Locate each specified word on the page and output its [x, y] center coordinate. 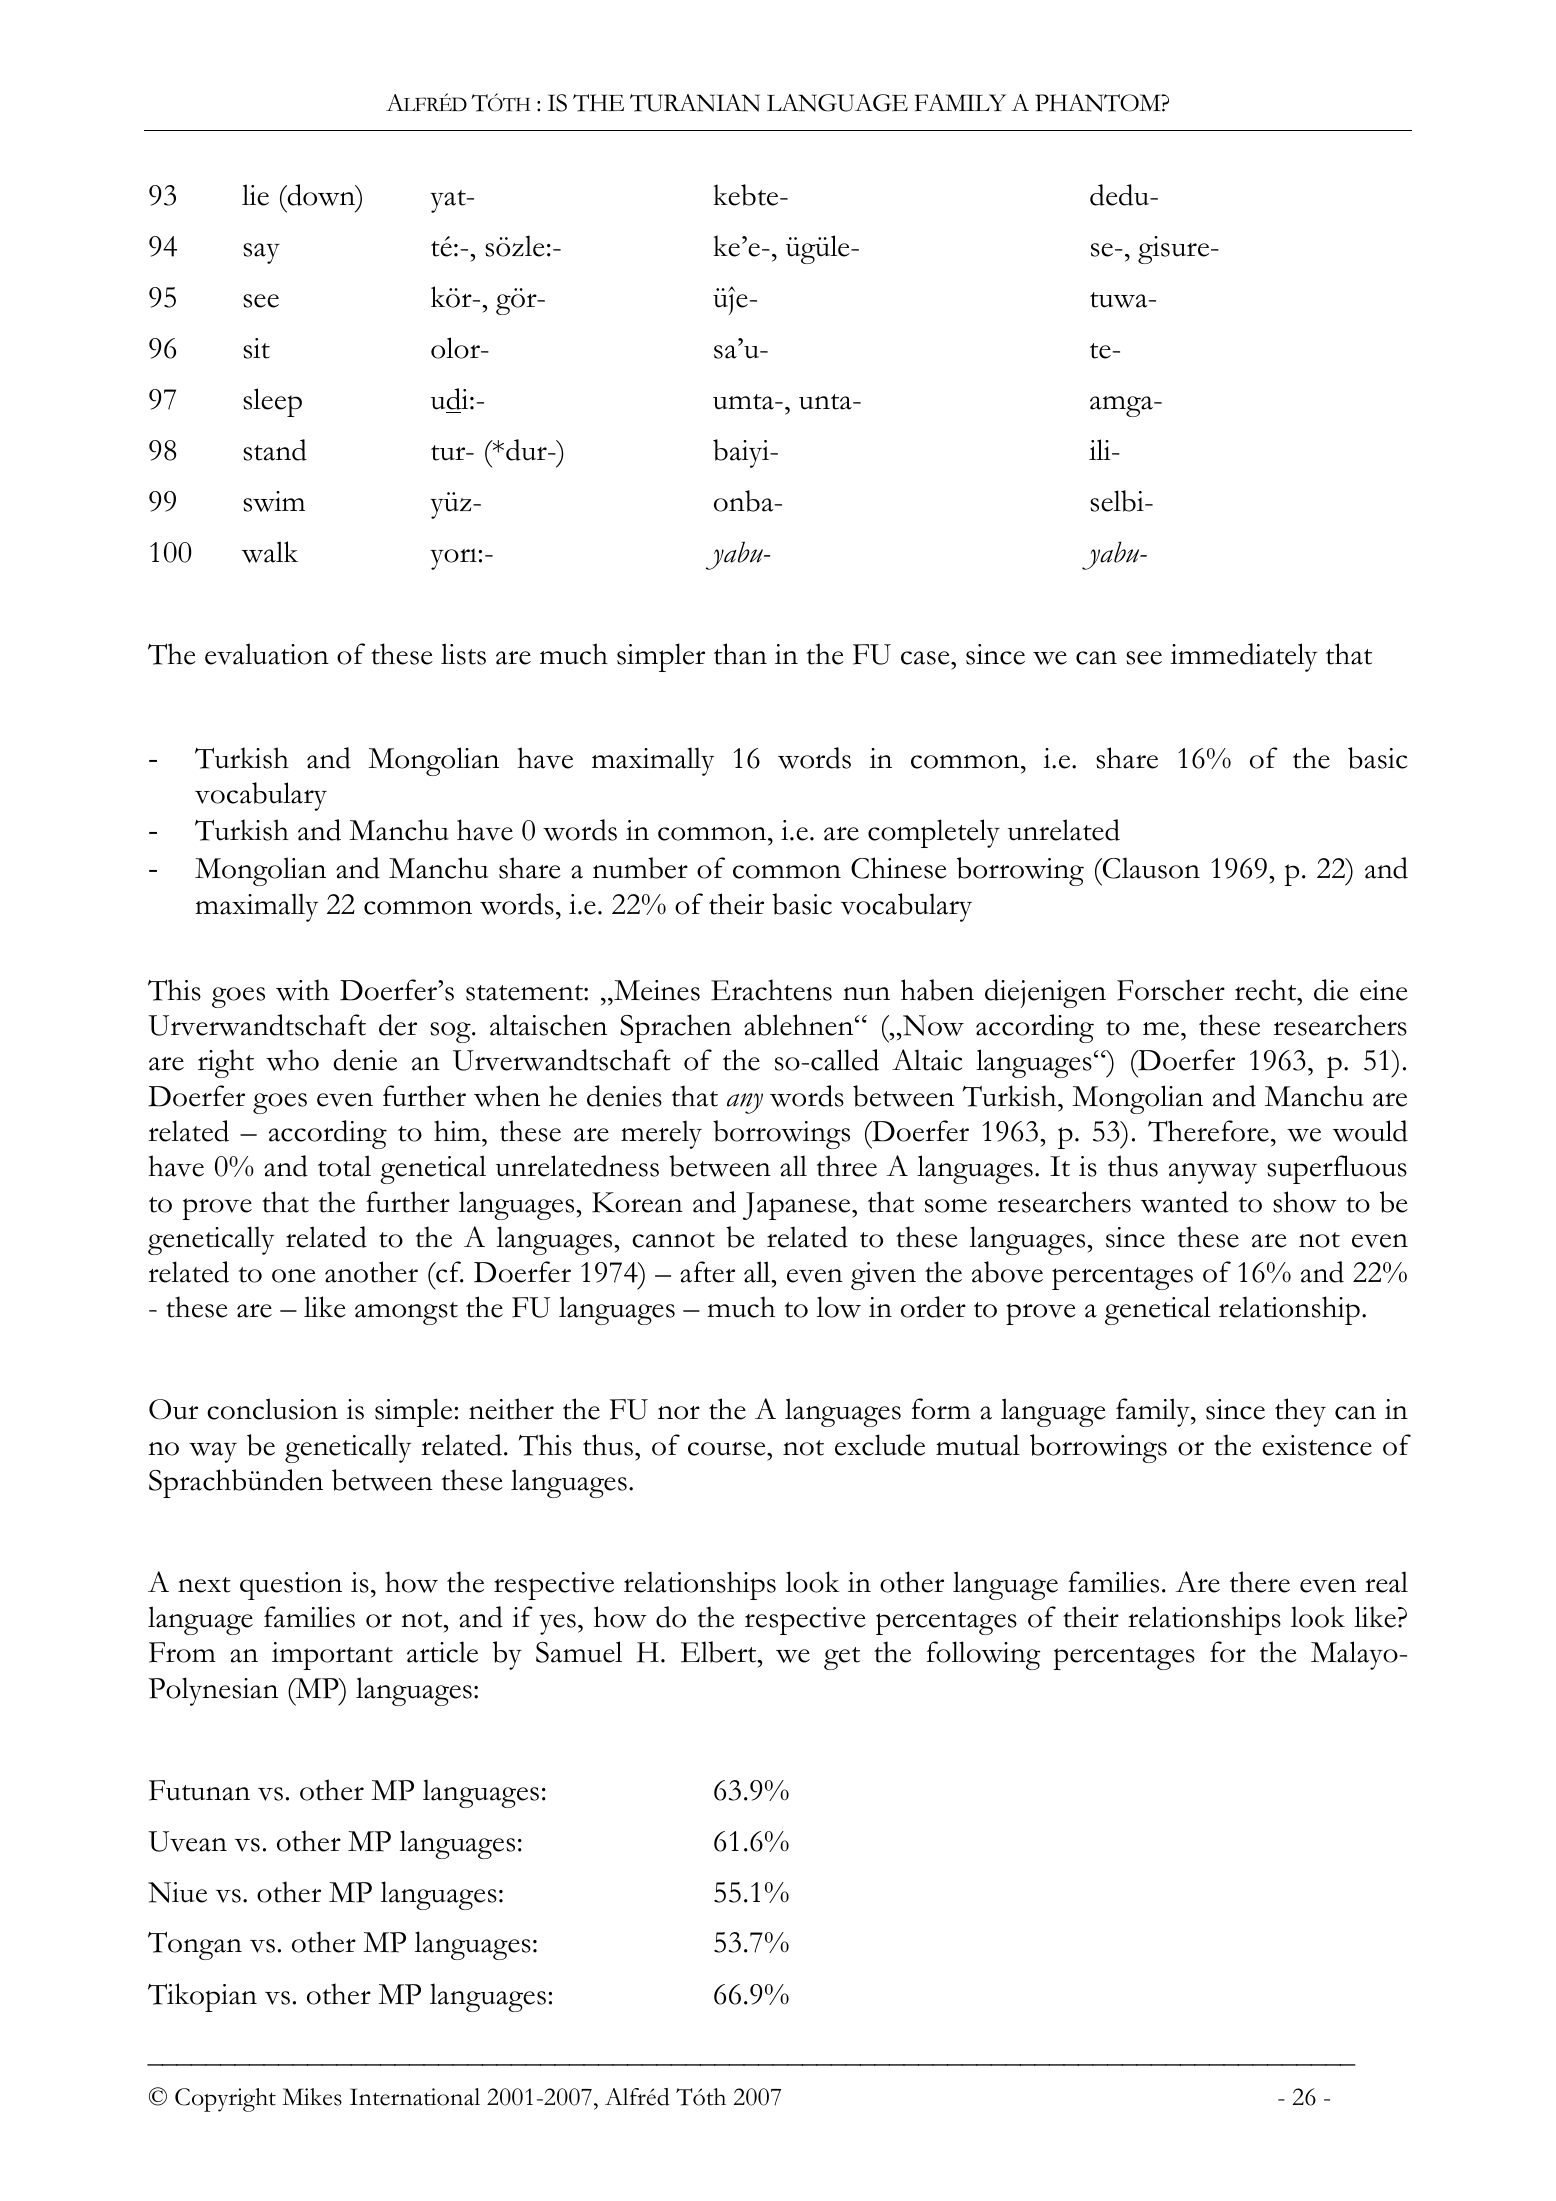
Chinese [899, 868]
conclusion [272, 1409]
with [302, 990]
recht [1267, 990]
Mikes [312, 2097]
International [415, 2097]
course [728, 1449]
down [321, 196]
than [740, 654]
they [1300, 1412]
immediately [1243, 657]
